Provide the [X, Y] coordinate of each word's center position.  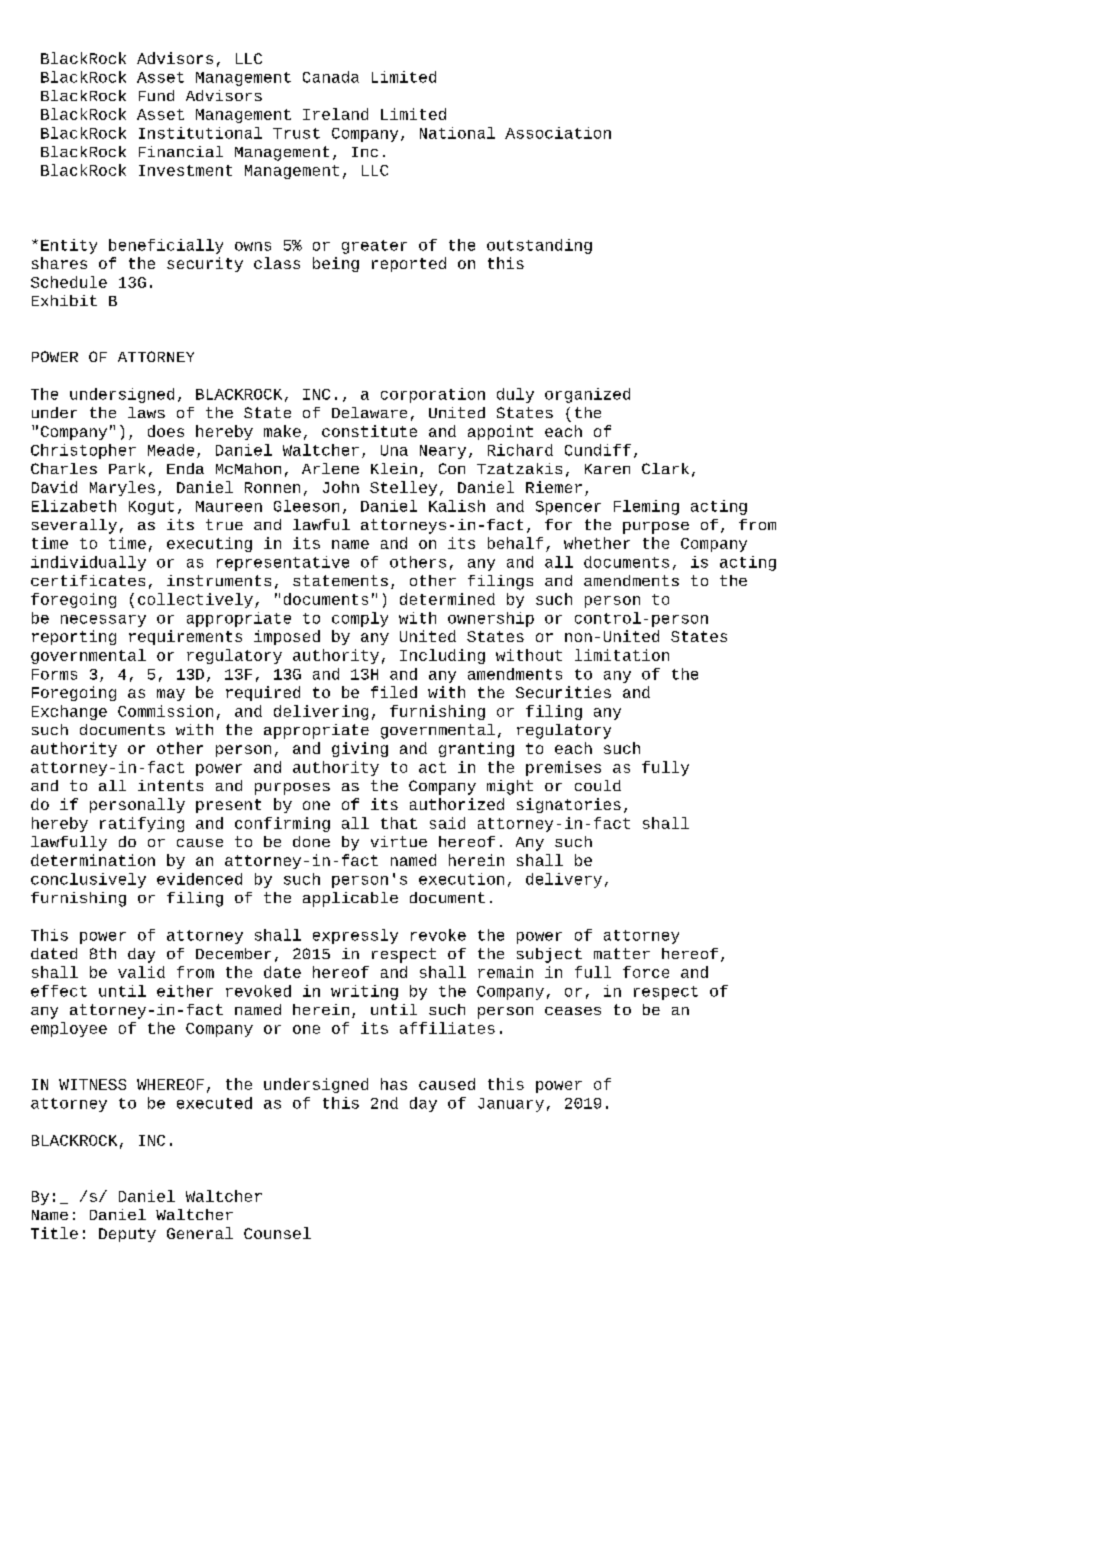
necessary [103, 621]
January [511, 1105]
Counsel [277, 1233]
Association [558, 133]
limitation [622, 655]
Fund [156, 95]
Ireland [335, 114]
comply [360, 619]
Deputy [127, 1235]
